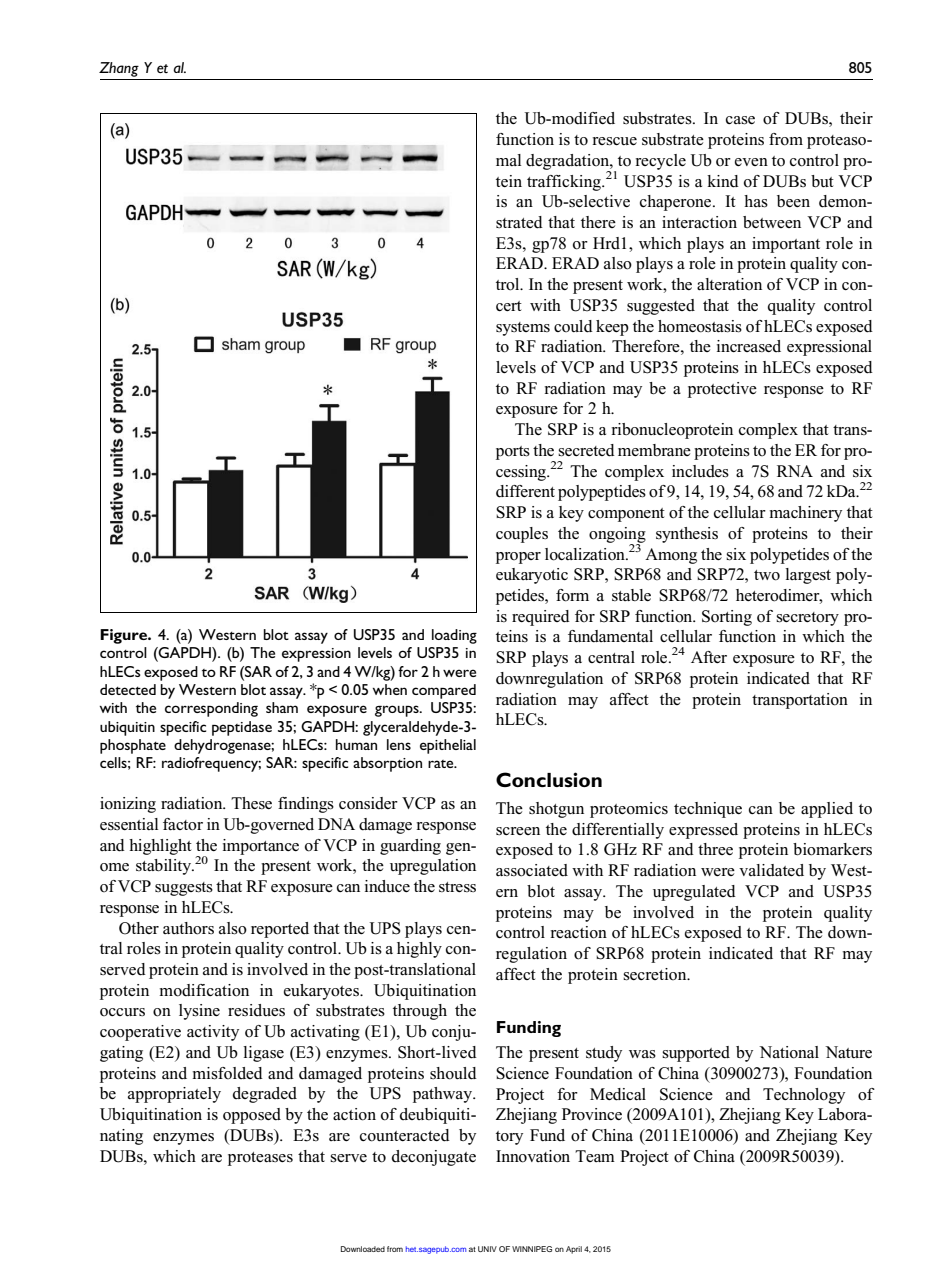  What do you see at coordinates (211, 709) in the screenshot?
I see `corresponding` at bounding box center [211, 709].
